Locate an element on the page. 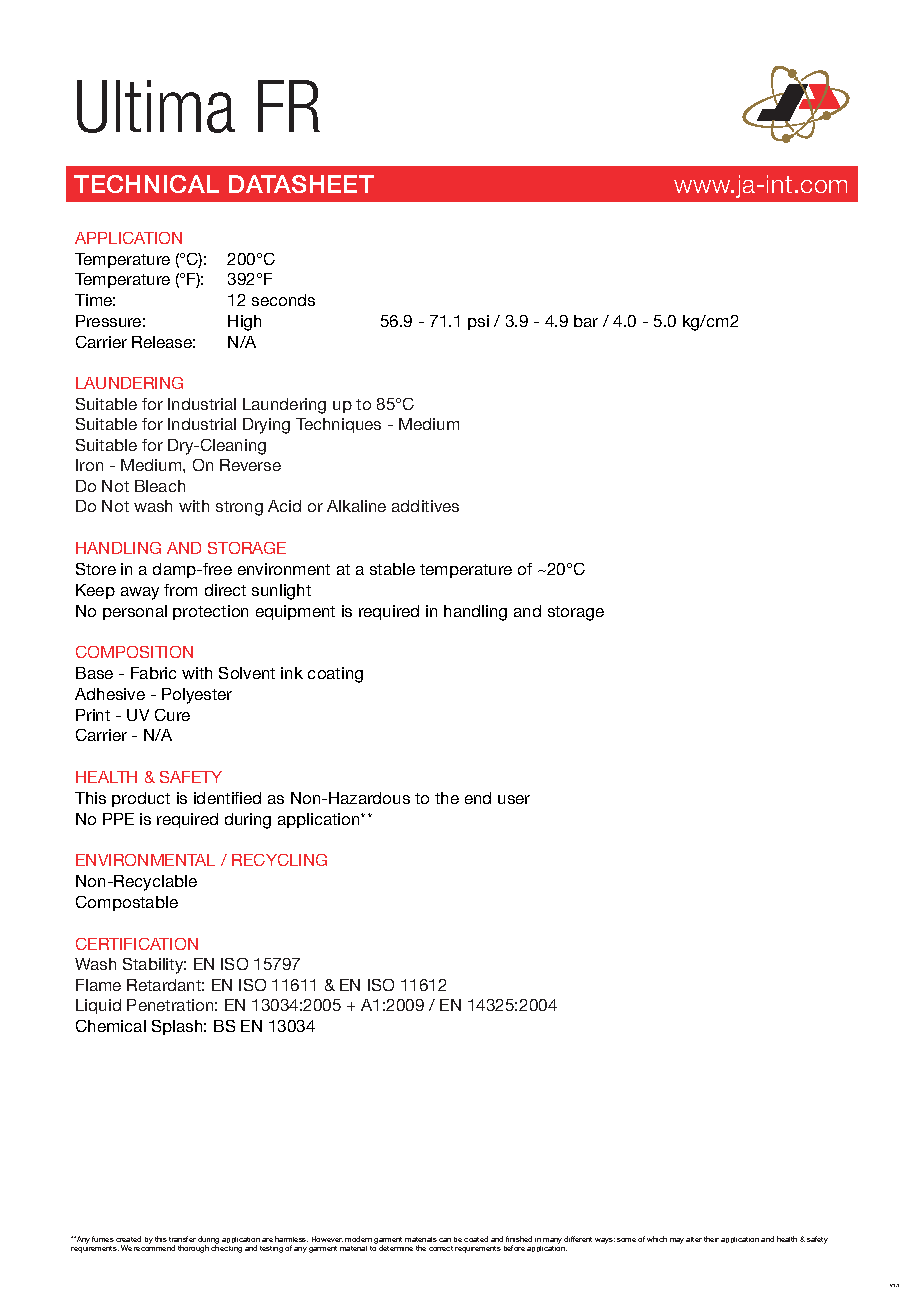 The image size is (924, 1308). Fabric is located at coordinates (153, 673).
